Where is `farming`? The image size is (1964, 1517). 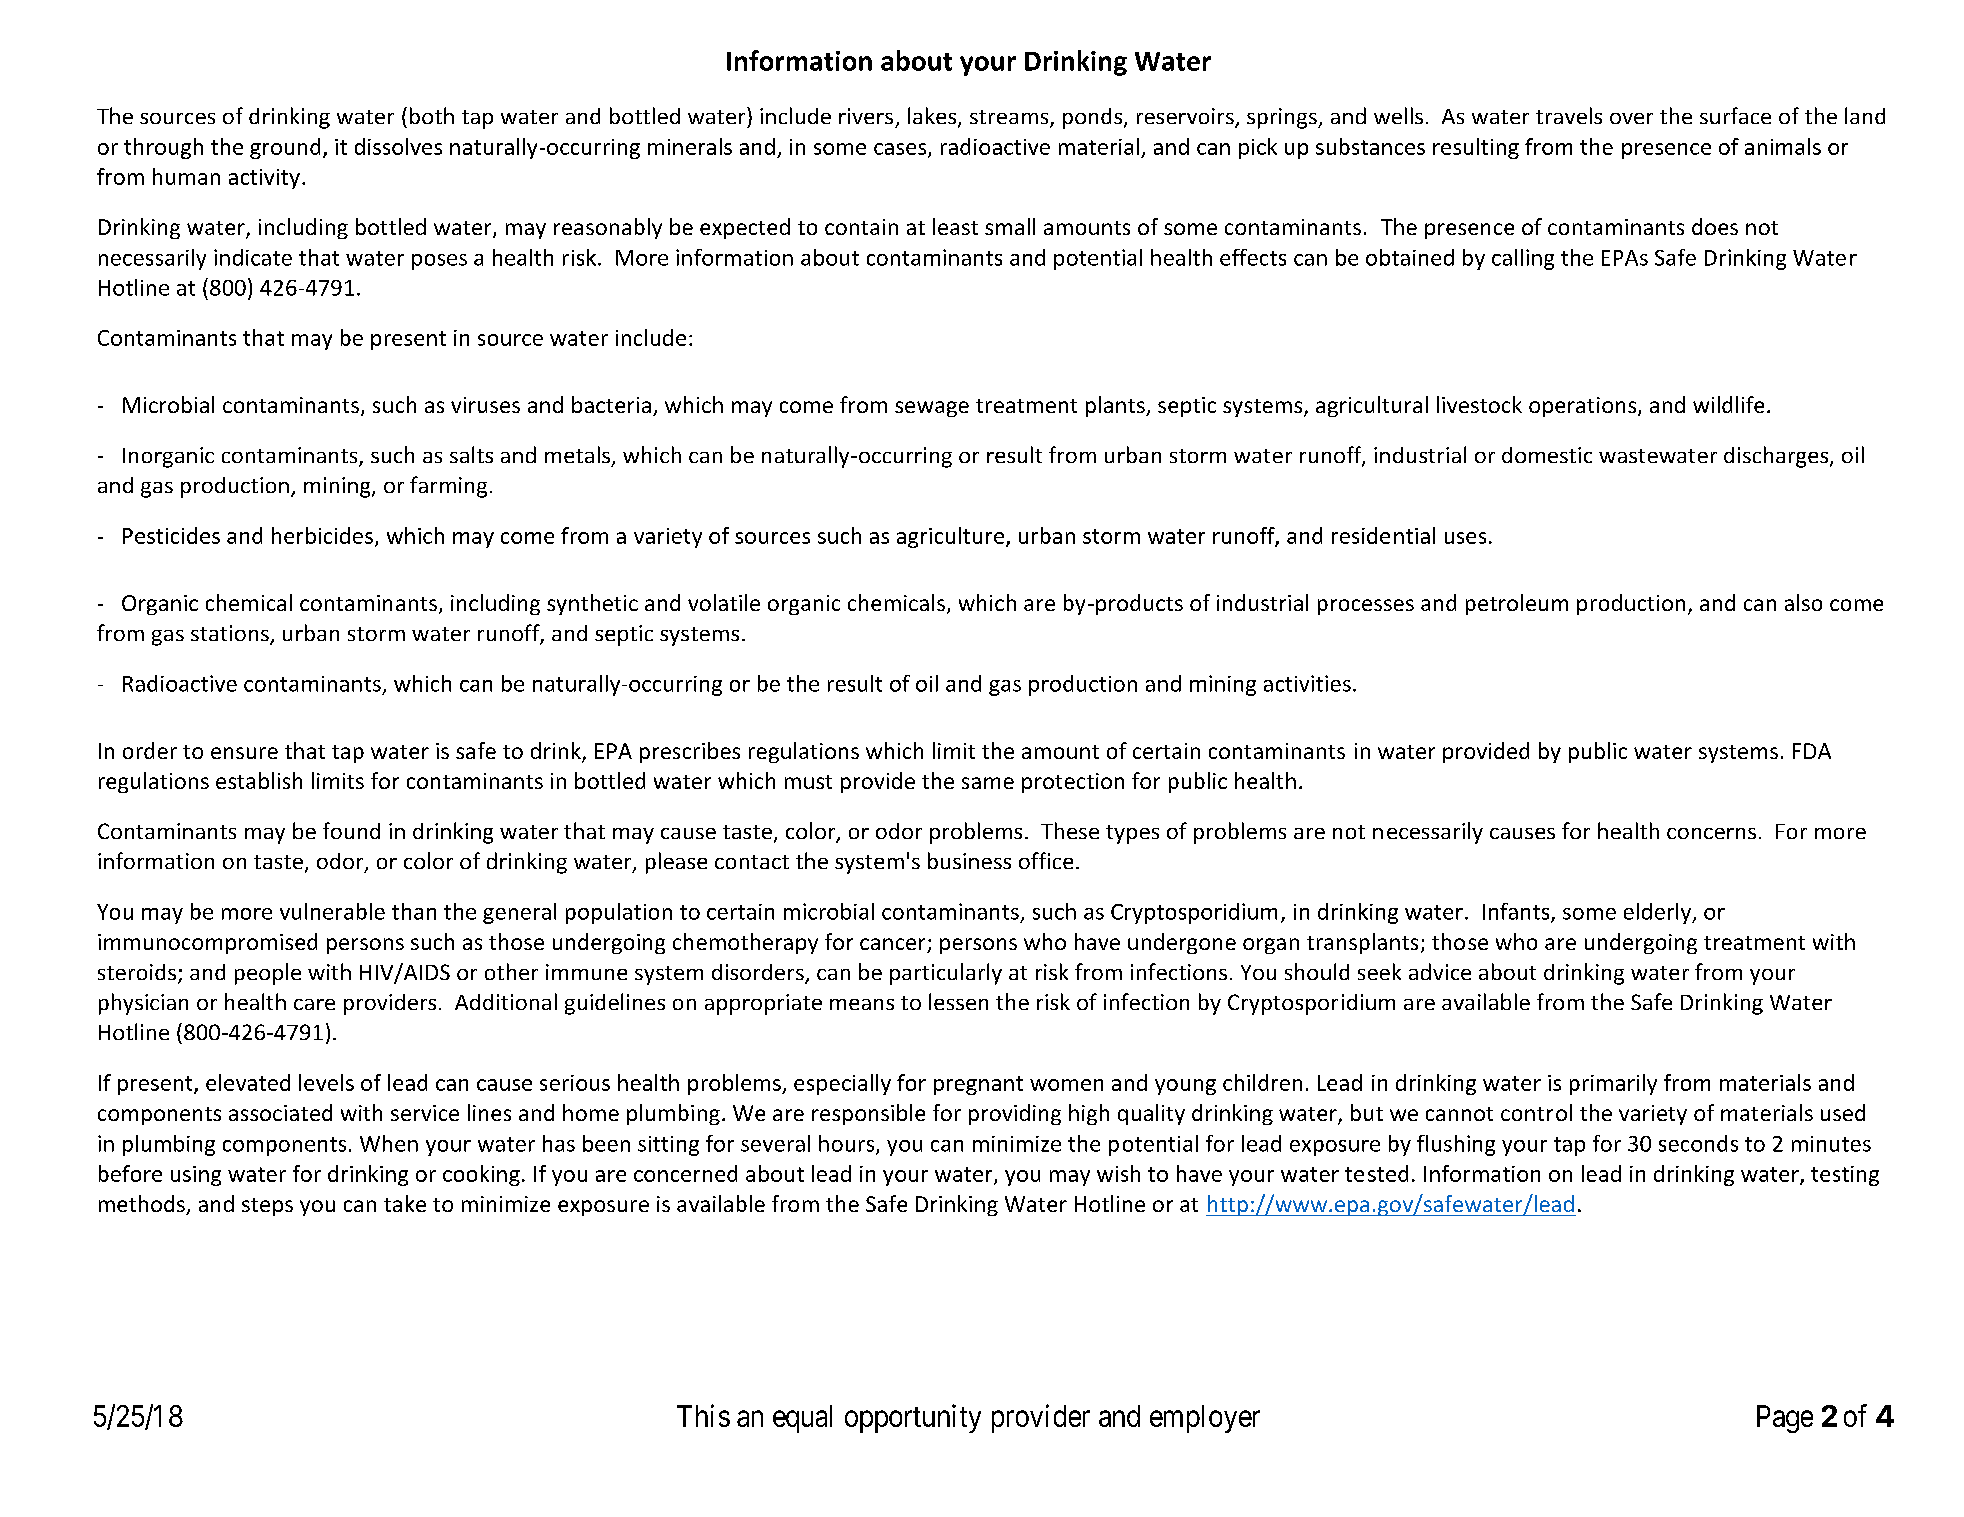 farming is located at coordinates (448, 487).
